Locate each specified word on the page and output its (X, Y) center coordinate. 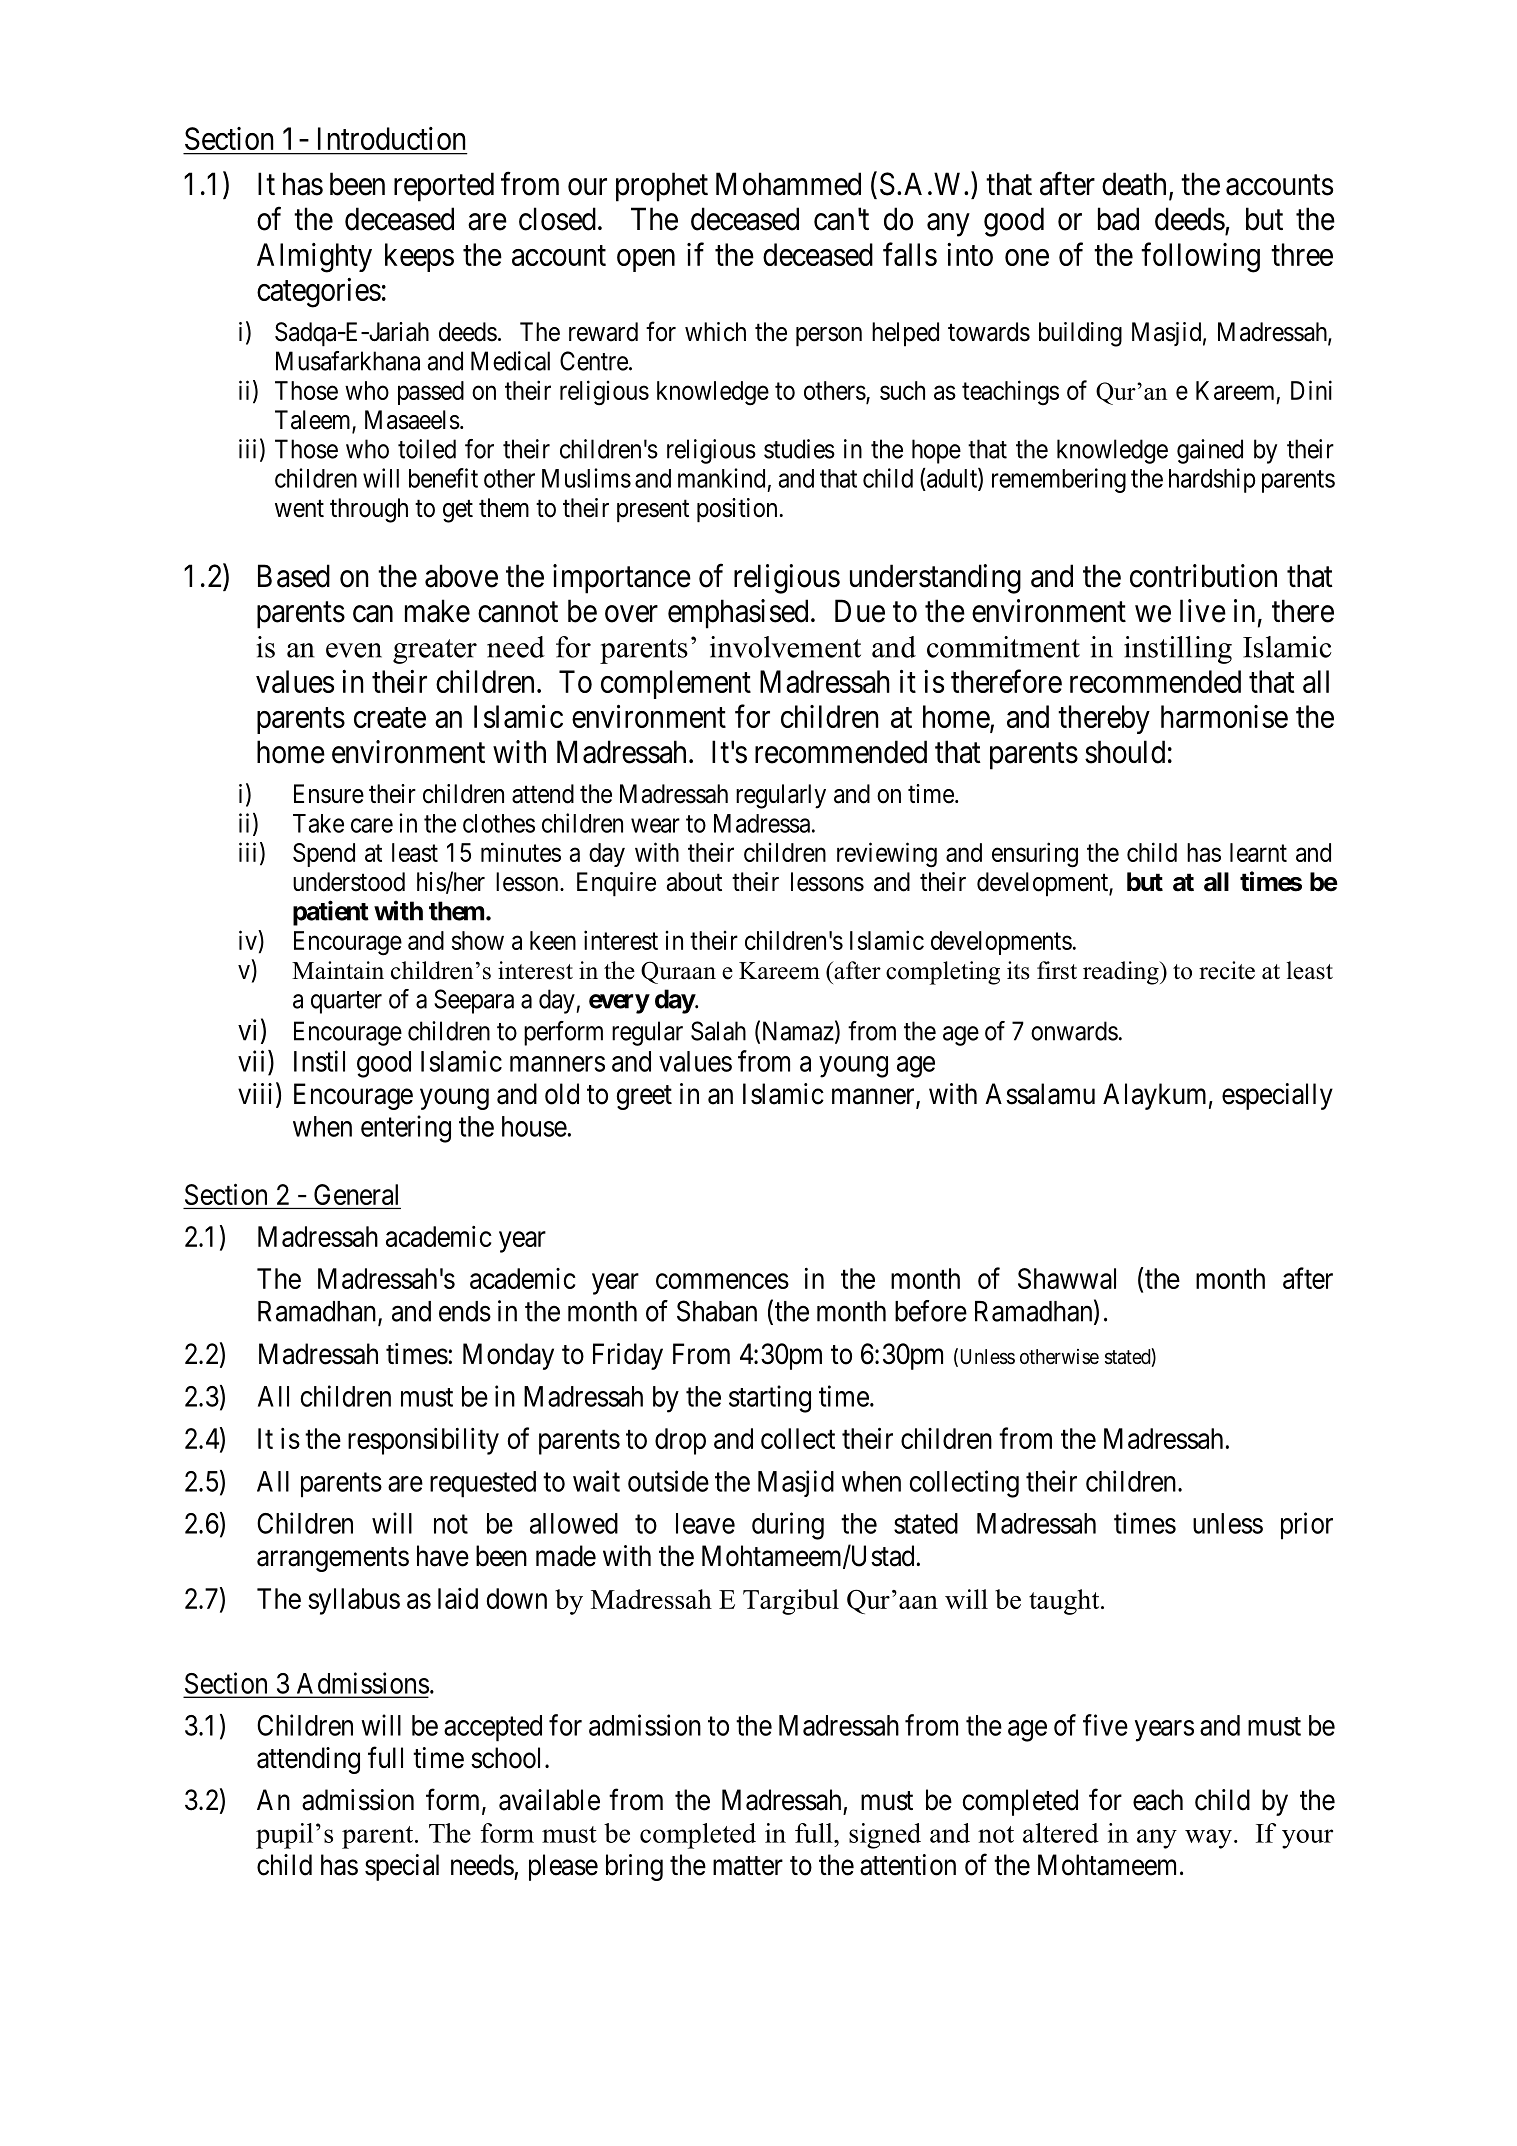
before (931, 1311)
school (508, 1758)
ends (465, 1311)
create (390, 718)
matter (748, 1866)
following (1200, 257)
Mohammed (788, 184)
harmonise (1224, 716)
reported (444, 187)
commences (722, 1281)
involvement (785, 647)
